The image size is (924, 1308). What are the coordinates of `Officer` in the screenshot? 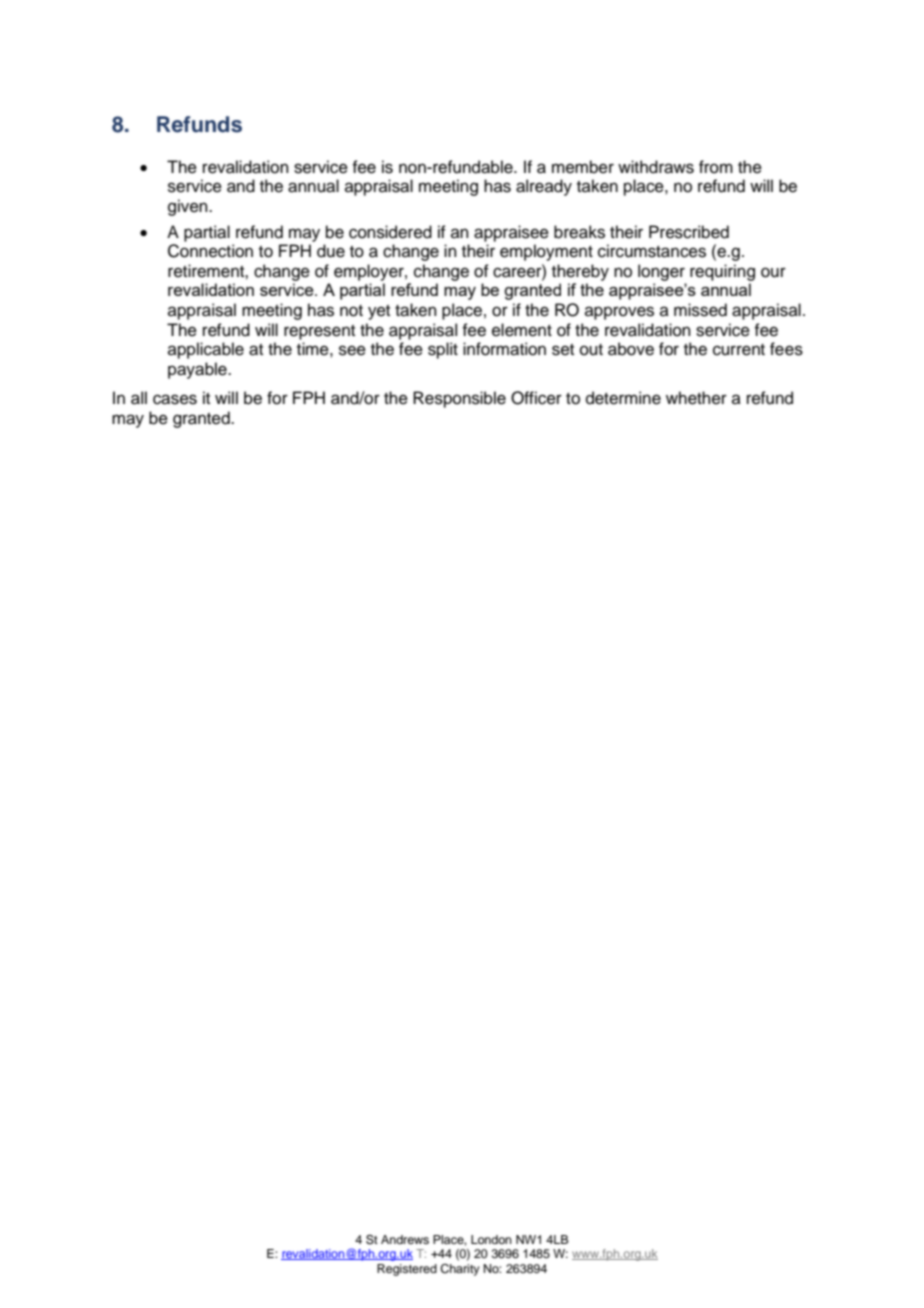 It's located at (536, 398).
